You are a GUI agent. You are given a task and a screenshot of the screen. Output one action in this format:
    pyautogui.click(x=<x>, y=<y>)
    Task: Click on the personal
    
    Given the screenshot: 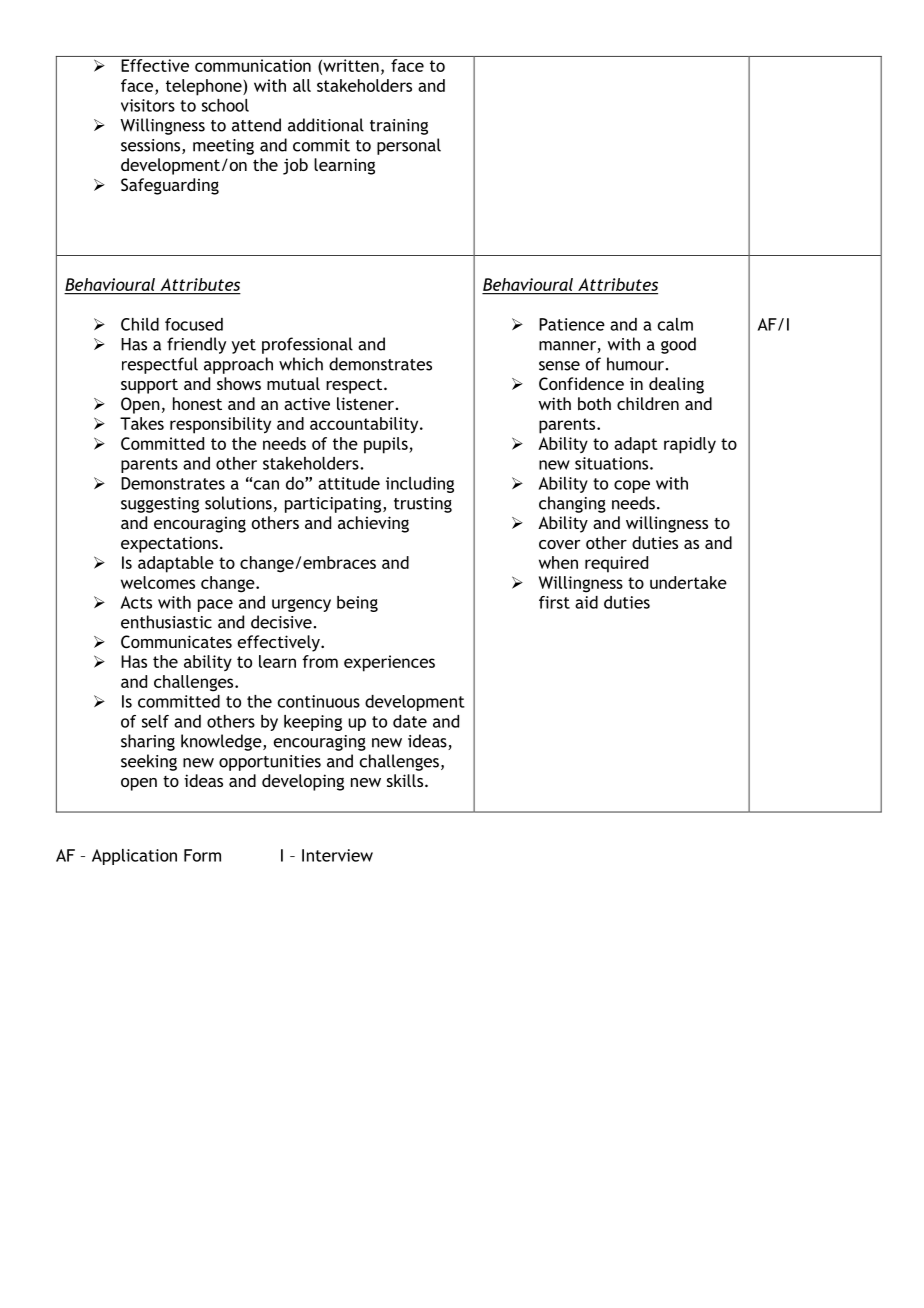 What is the action you would take?
    pyautogui.click(x=409, y=146)
